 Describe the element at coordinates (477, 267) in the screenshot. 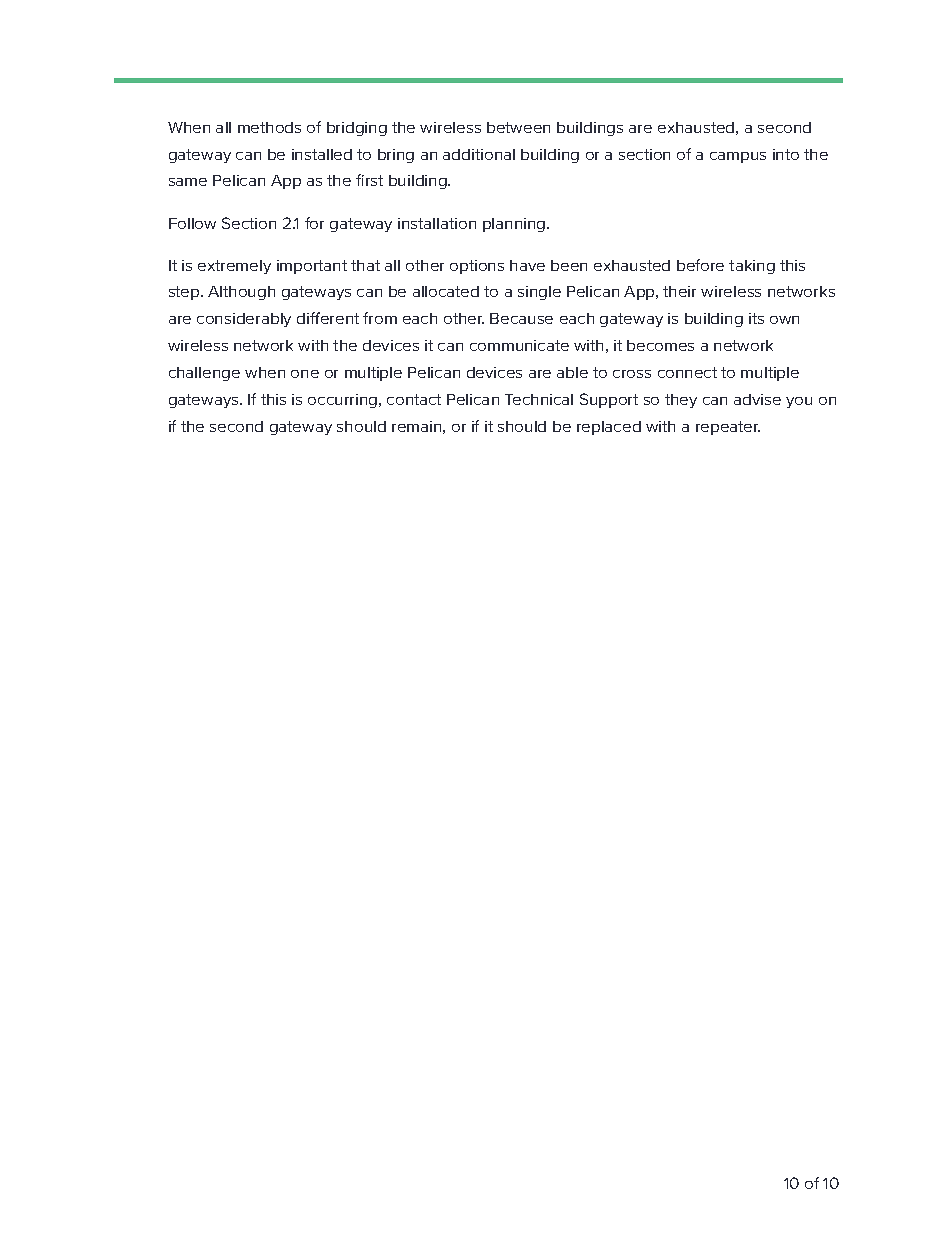

I see `options` at that location.
